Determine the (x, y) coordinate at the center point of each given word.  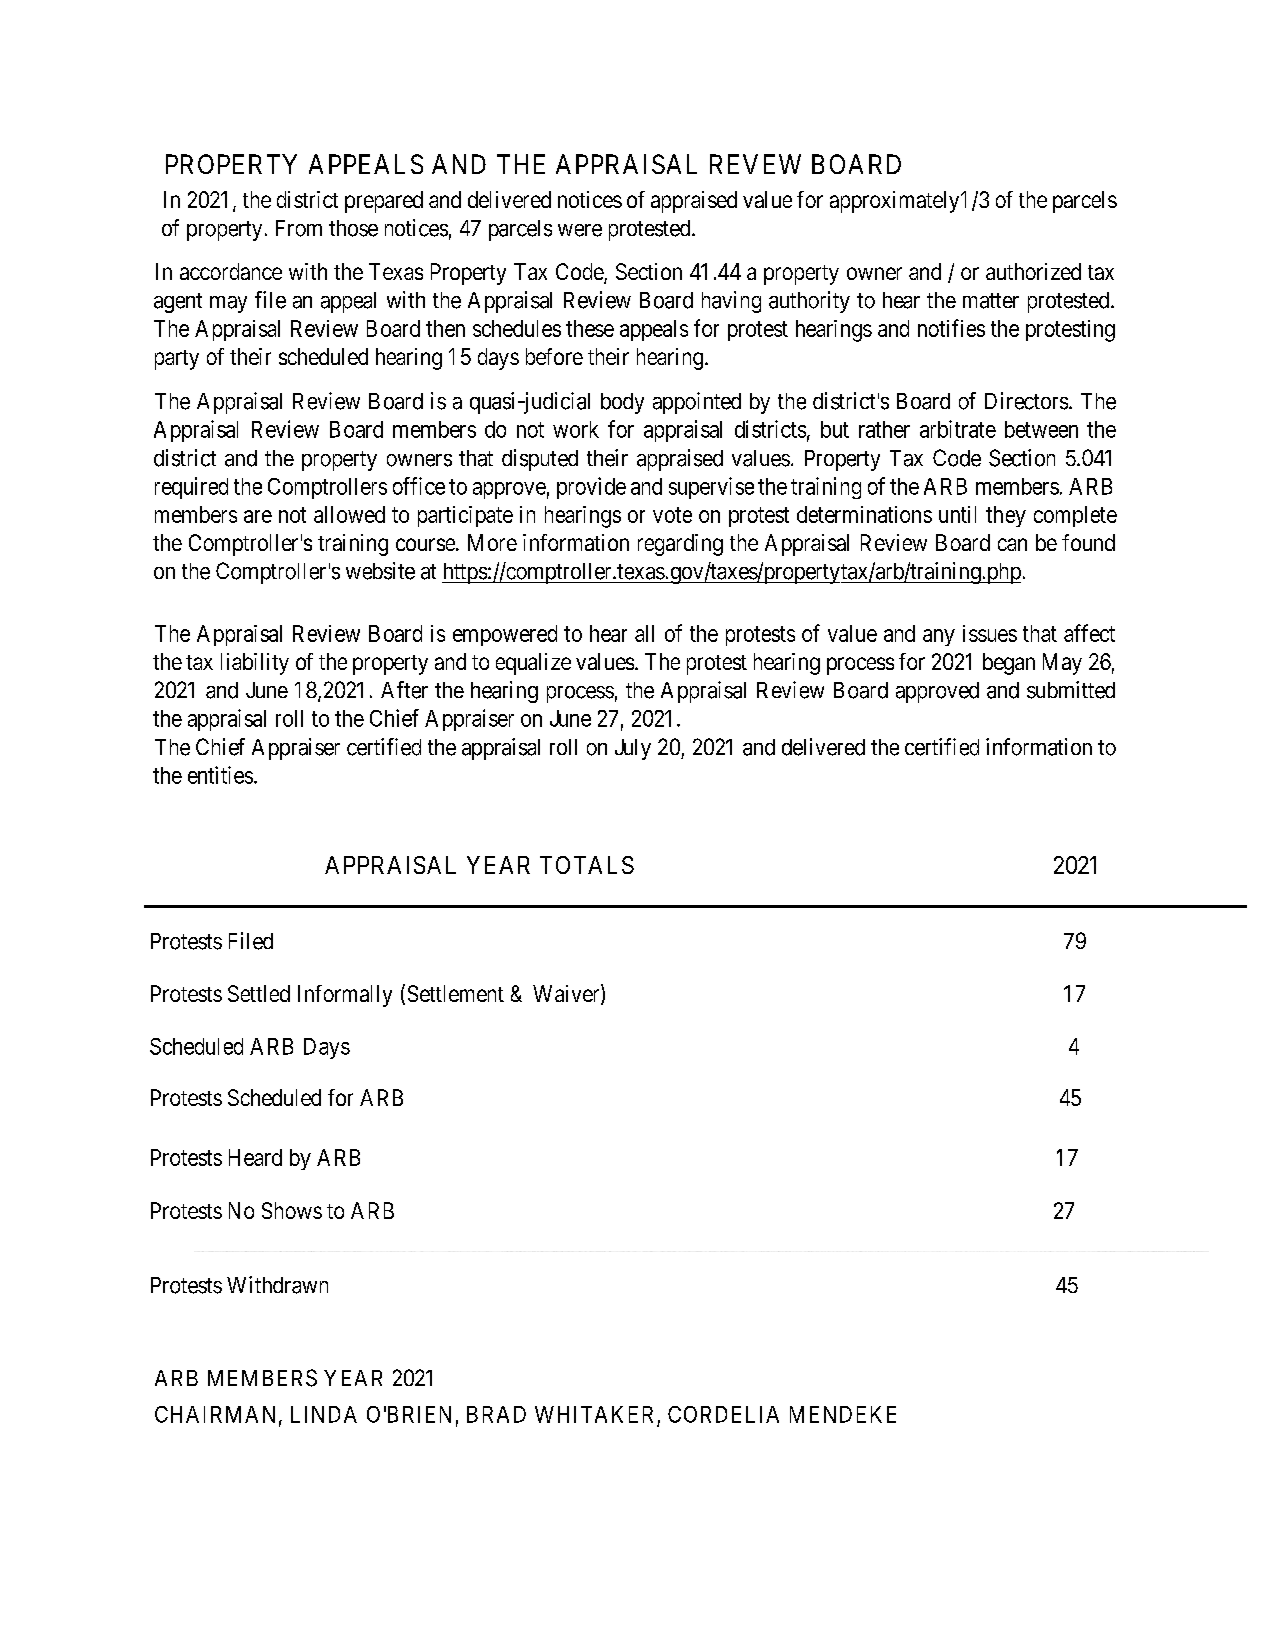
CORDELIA (723, 1414)
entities (220, 775)
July (633, 749)
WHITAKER (594, 1414)
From (299, 228)
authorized (1033, 271)
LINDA (324, 1414)
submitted (1071, 690)
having (731, 302)
